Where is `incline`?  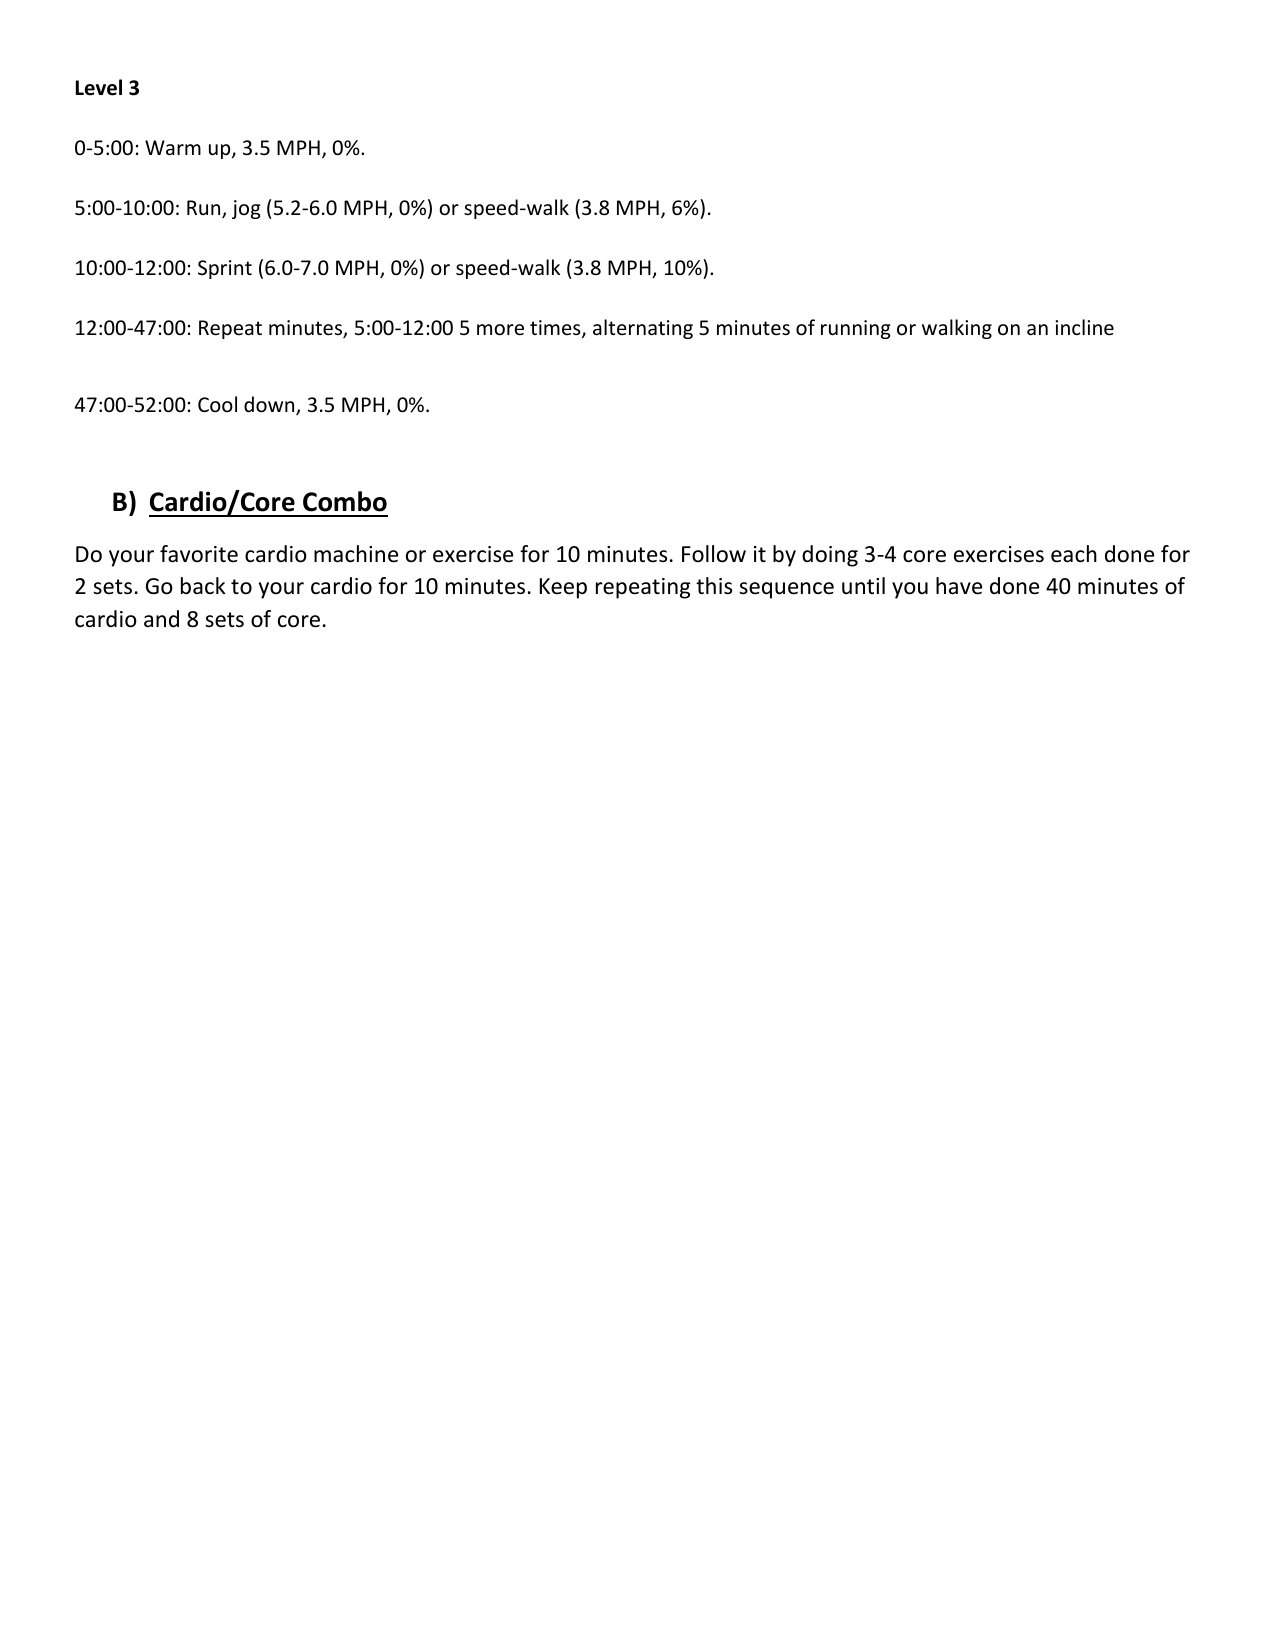
incline is located at coordinates (1084, 327).
